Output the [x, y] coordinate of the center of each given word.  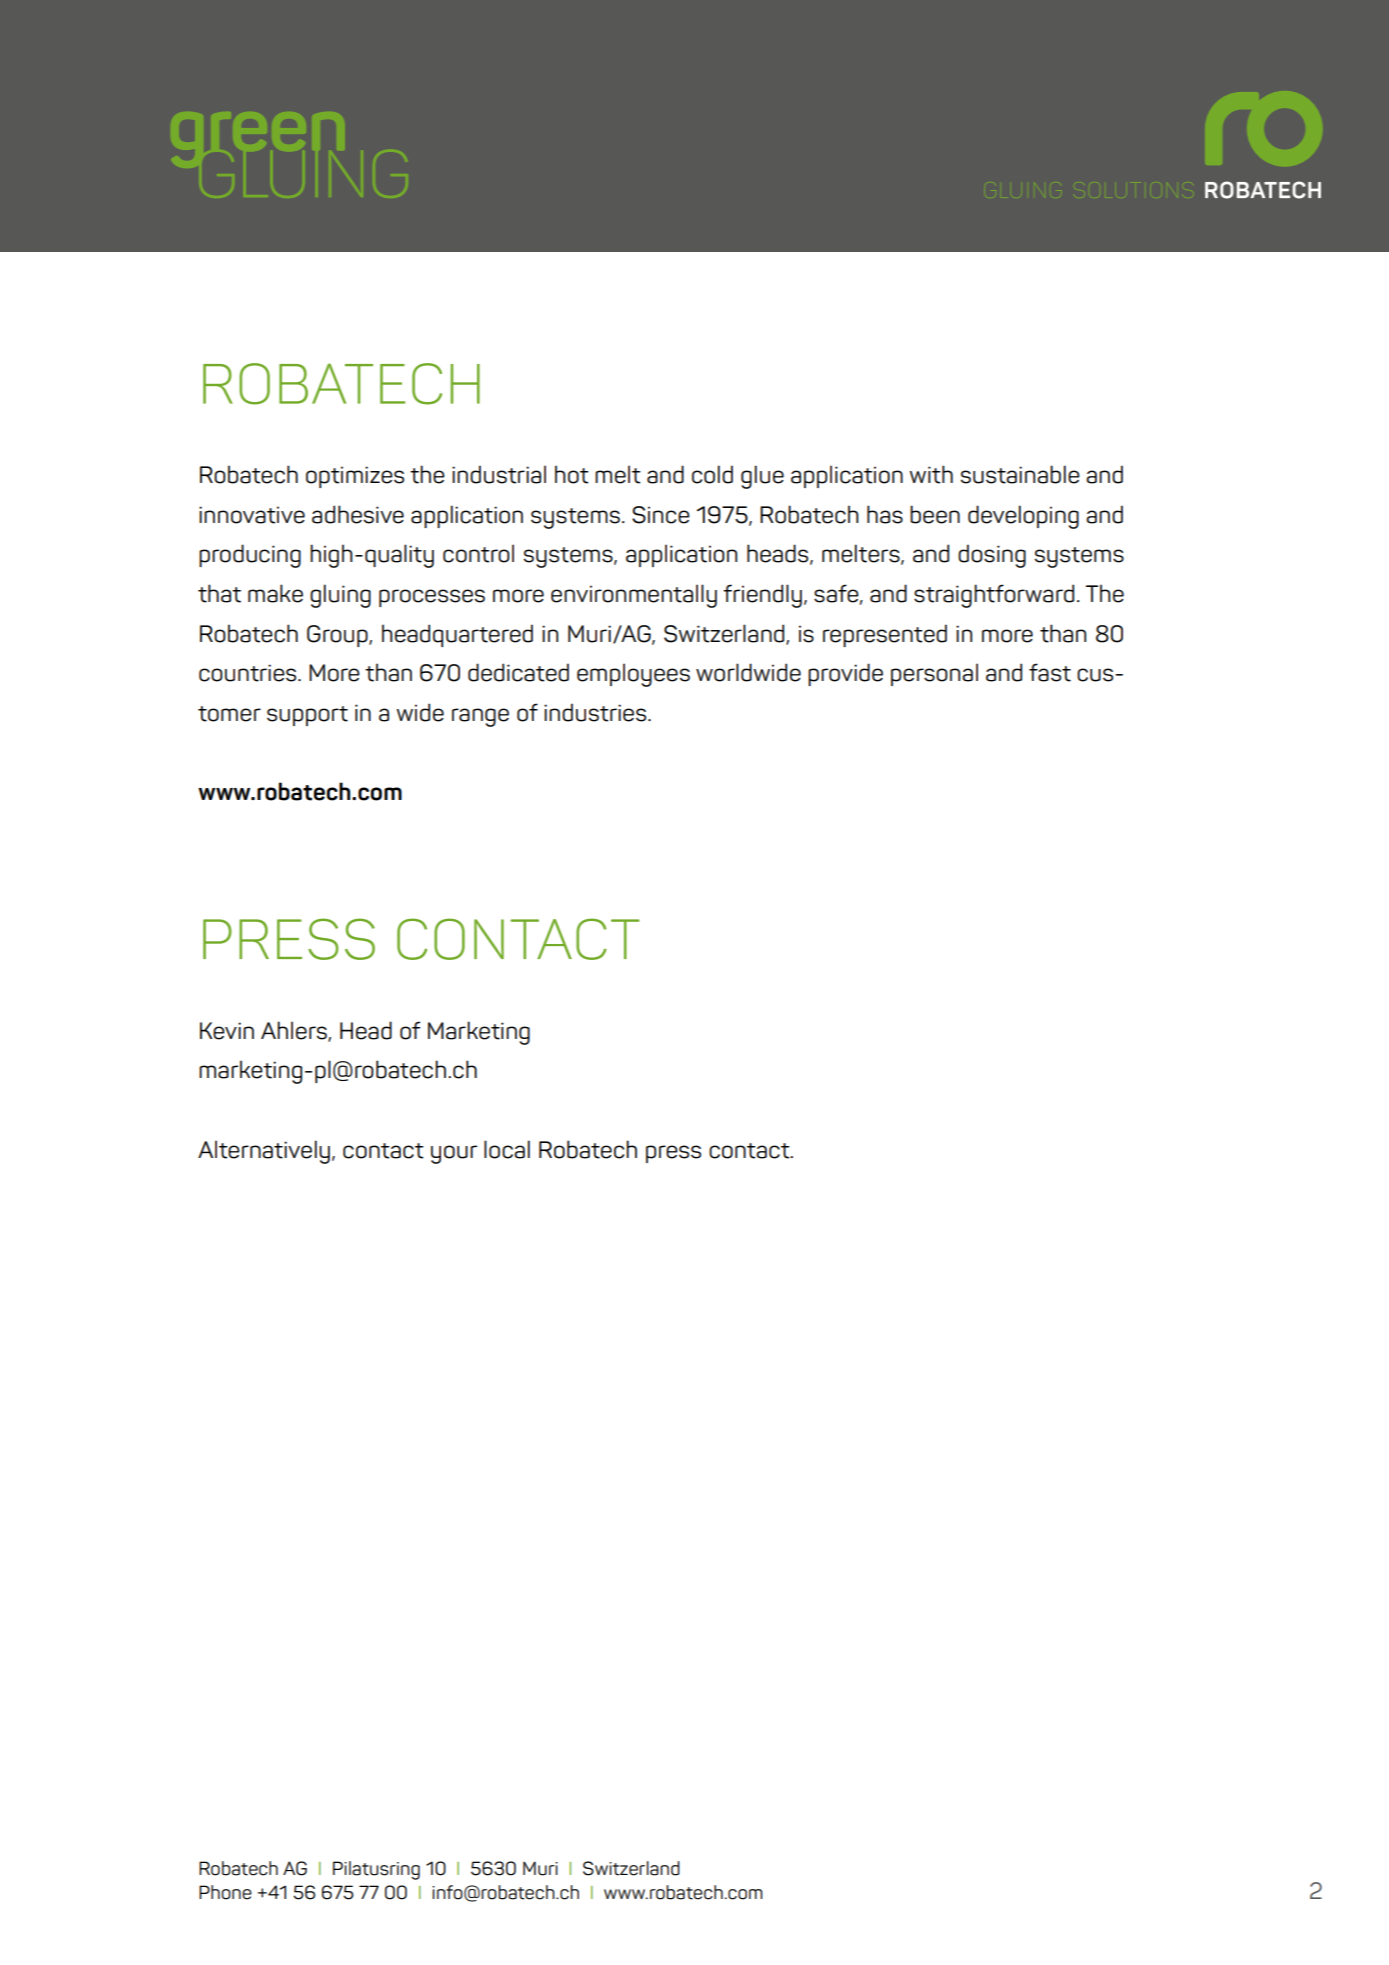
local [507, 1149]
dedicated [518, 672]
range [480, 717]
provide [845, 674]
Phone [225, 1892]
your [454, 1154]
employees [633, 675]
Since [661, 515]
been [935, 514]
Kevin [227, 1031]
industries [596, 712]
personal [934, 674]
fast [1050, 672]
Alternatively [264, 1152]
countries [249, 673]
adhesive [358, 514]
